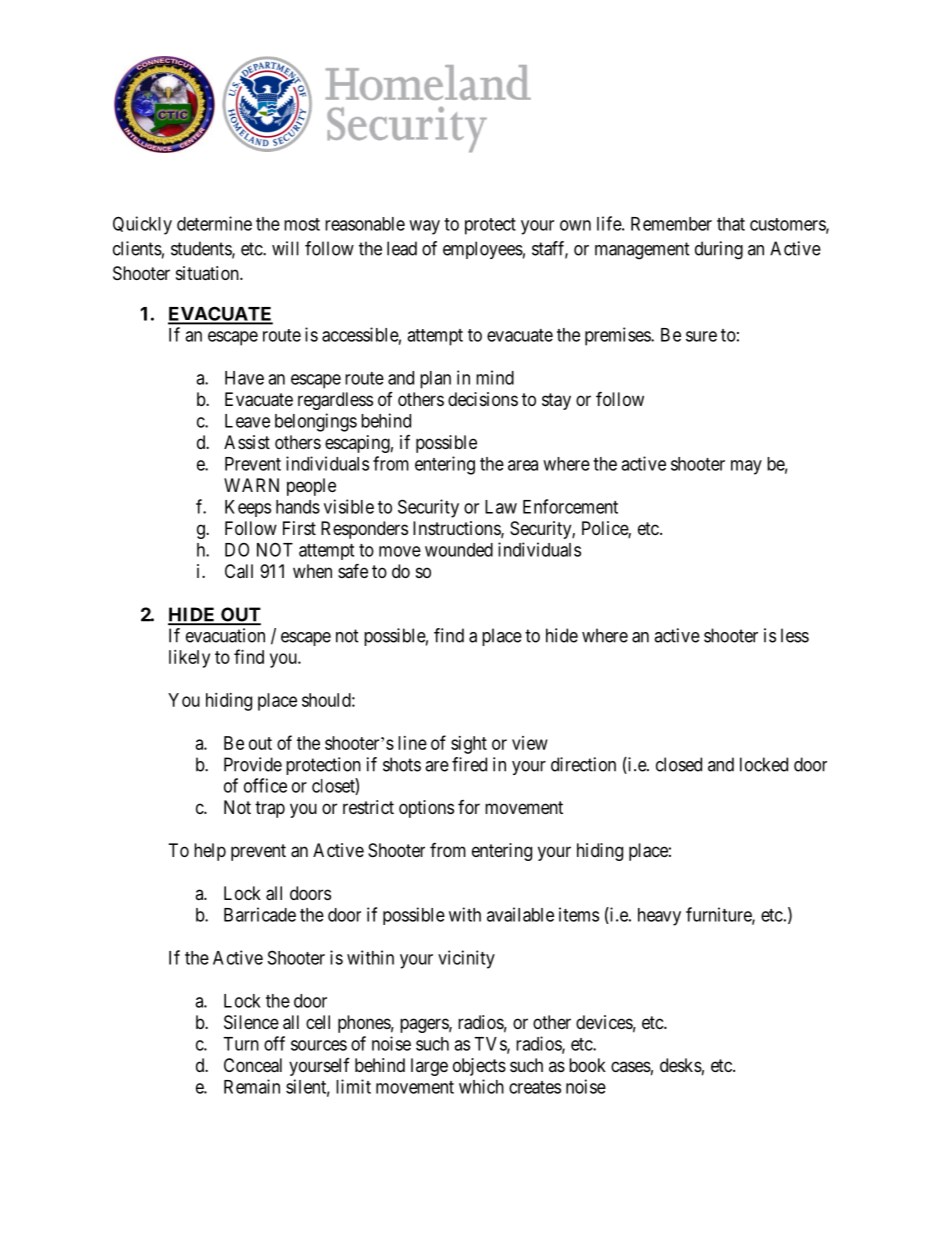 This screenshot has width=952, height=1233. I want to click on management, so click(642, 251).
